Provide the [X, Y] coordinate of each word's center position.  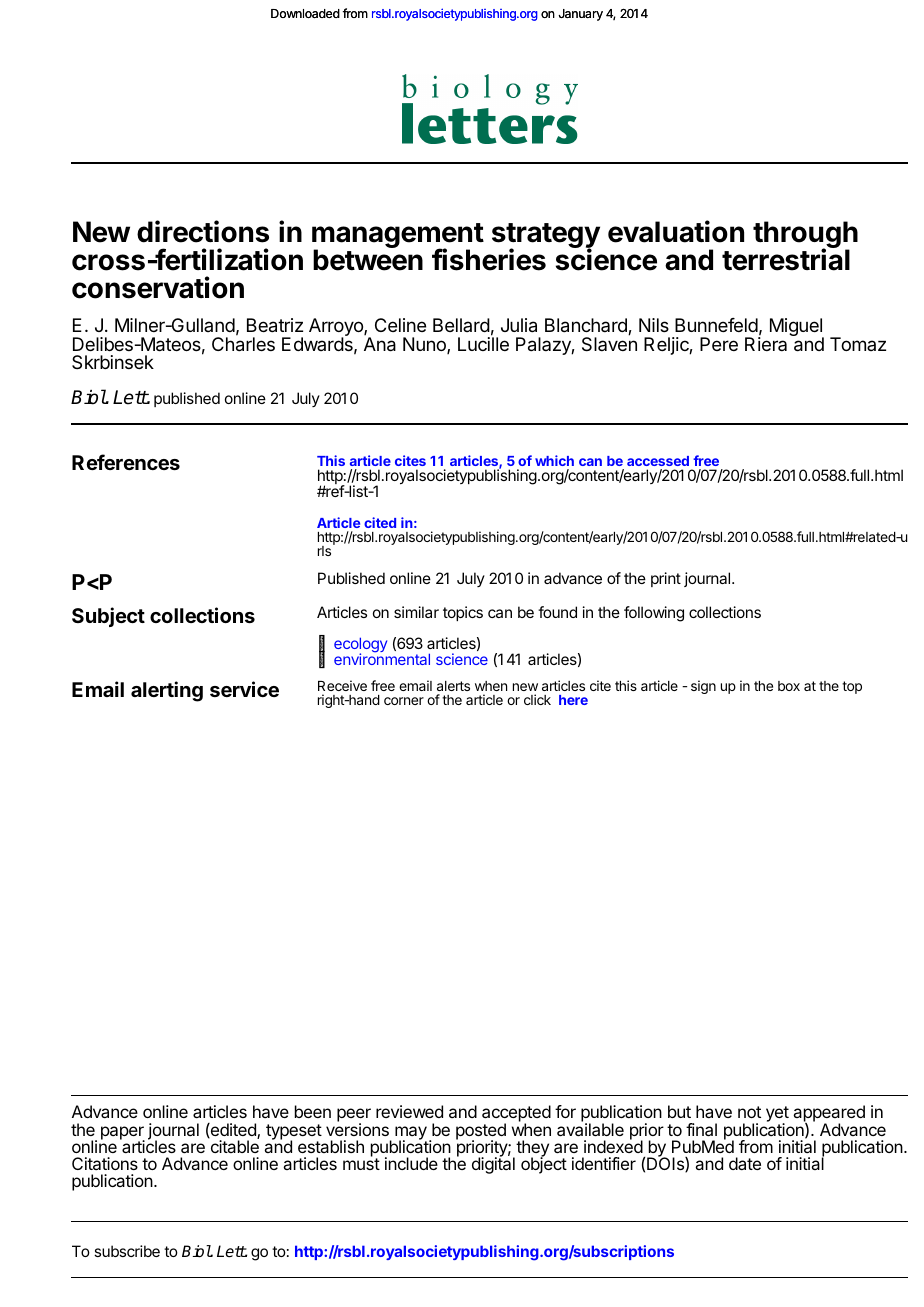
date [745, 1163]
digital [493, 1164]
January [580, 15]
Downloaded [305, 14]
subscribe [127, 1251]
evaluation [676, 231]
